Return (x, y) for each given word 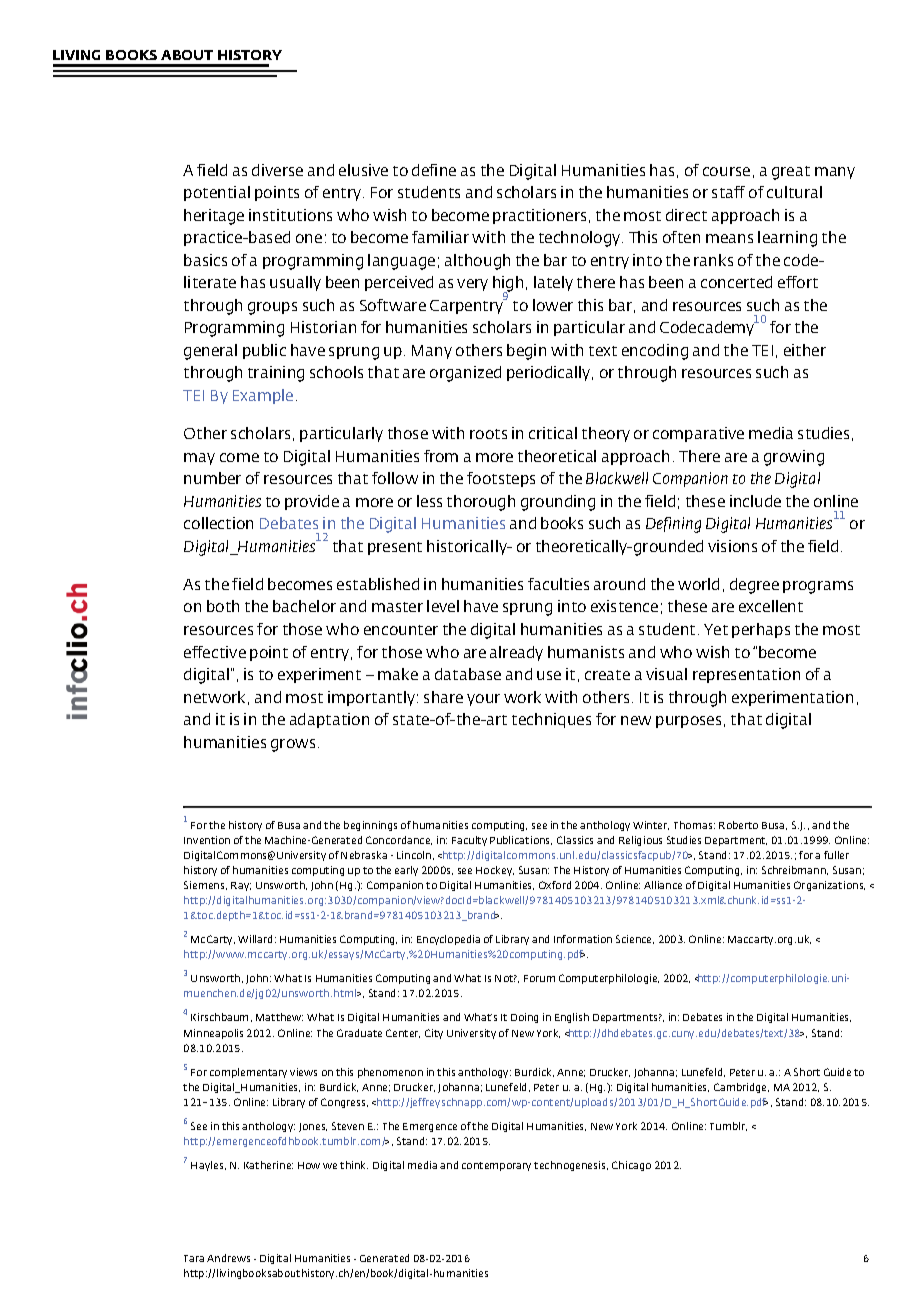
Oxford (555, 885)
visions (732, 546)
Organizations (829, 886)
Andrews (228, 1258)
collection (218, 523)
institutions (290, 215)
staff (728, 192)
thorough (481, 503)
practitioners (539, 216)
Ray (241, 886)
